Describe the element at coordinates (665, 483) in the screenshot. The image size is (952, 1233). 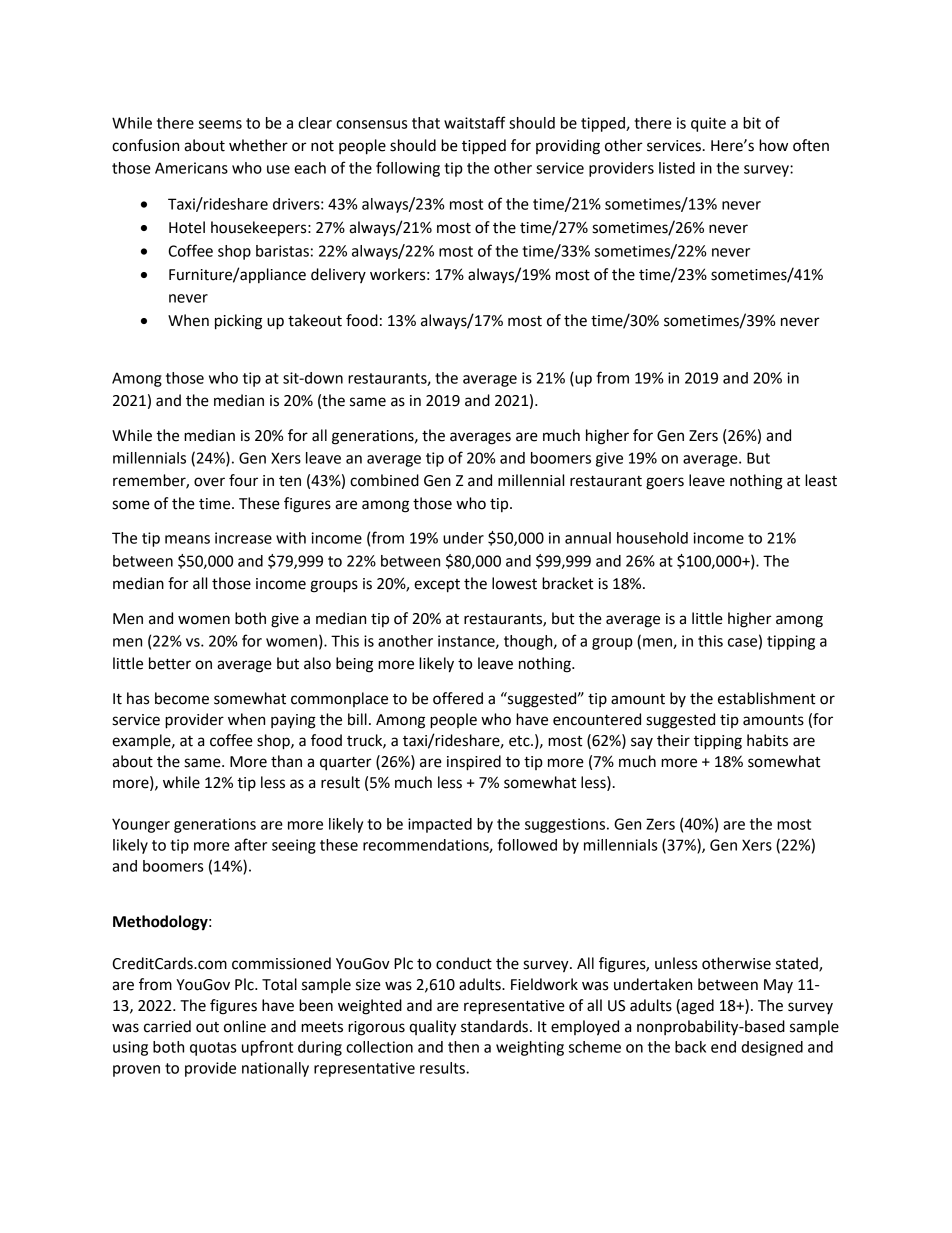
I see `goers` at that location.
